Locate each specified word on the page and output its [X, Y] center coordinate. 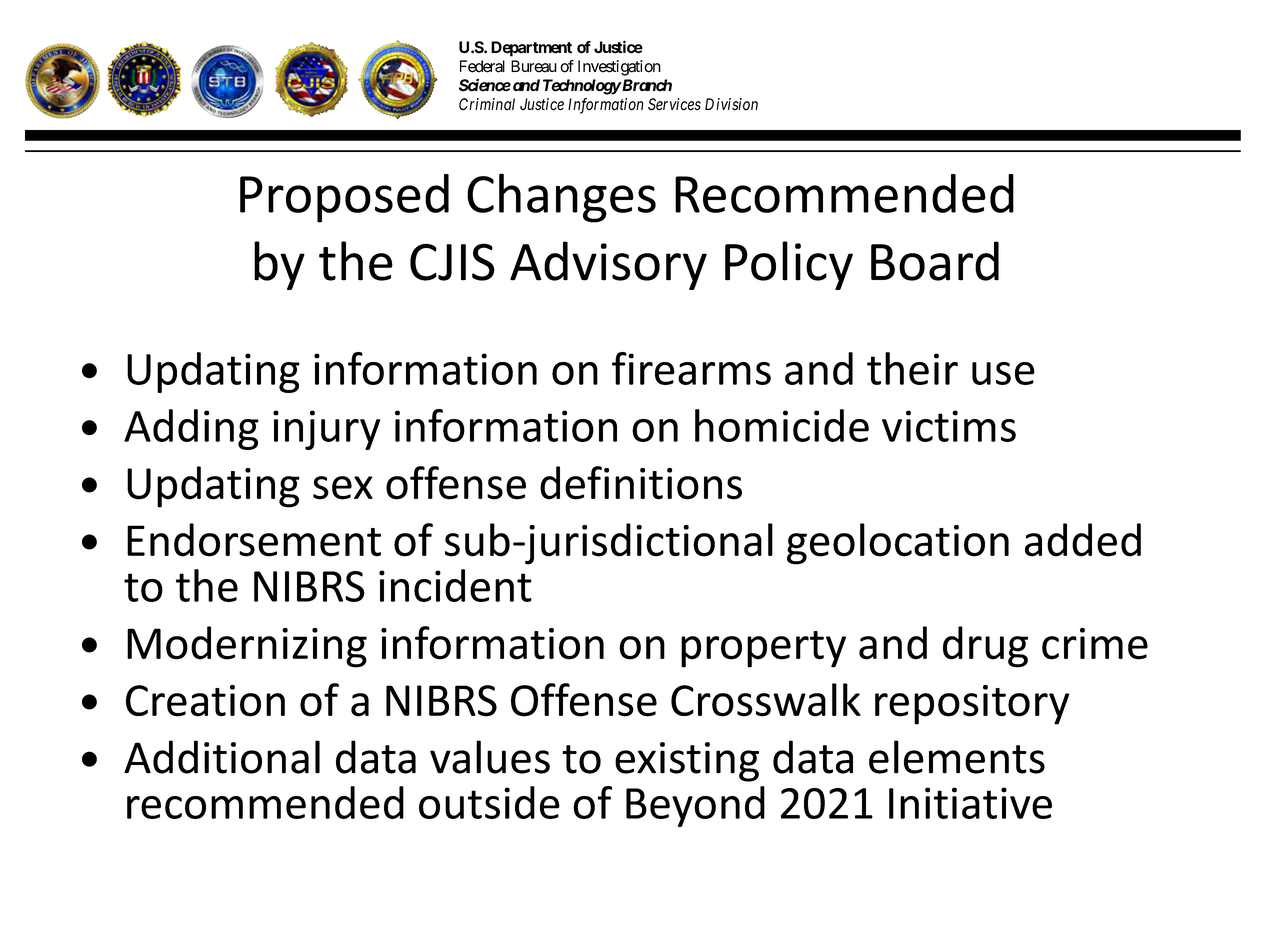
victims [949, 426]
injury [326, 430]
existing [687, 762]
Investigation [619, 68]
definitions [641, 483]
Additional [222, 757]
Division [731, 104]
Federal [482, 66]
